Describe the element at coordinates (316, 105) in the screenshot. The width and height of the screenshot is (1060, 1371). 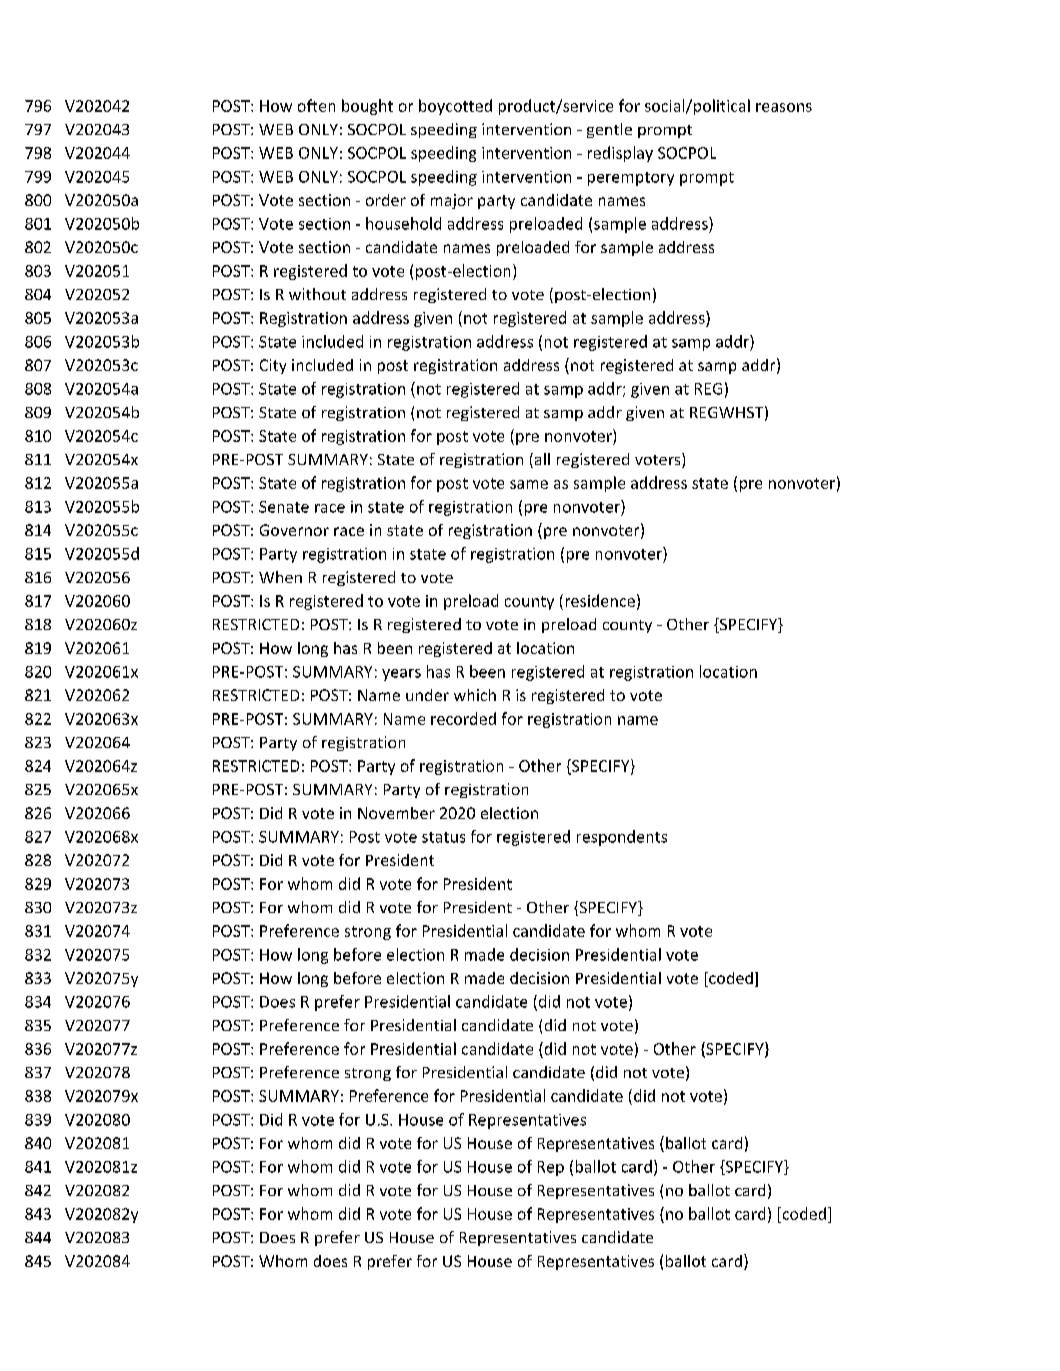
I see `often` at that location.
